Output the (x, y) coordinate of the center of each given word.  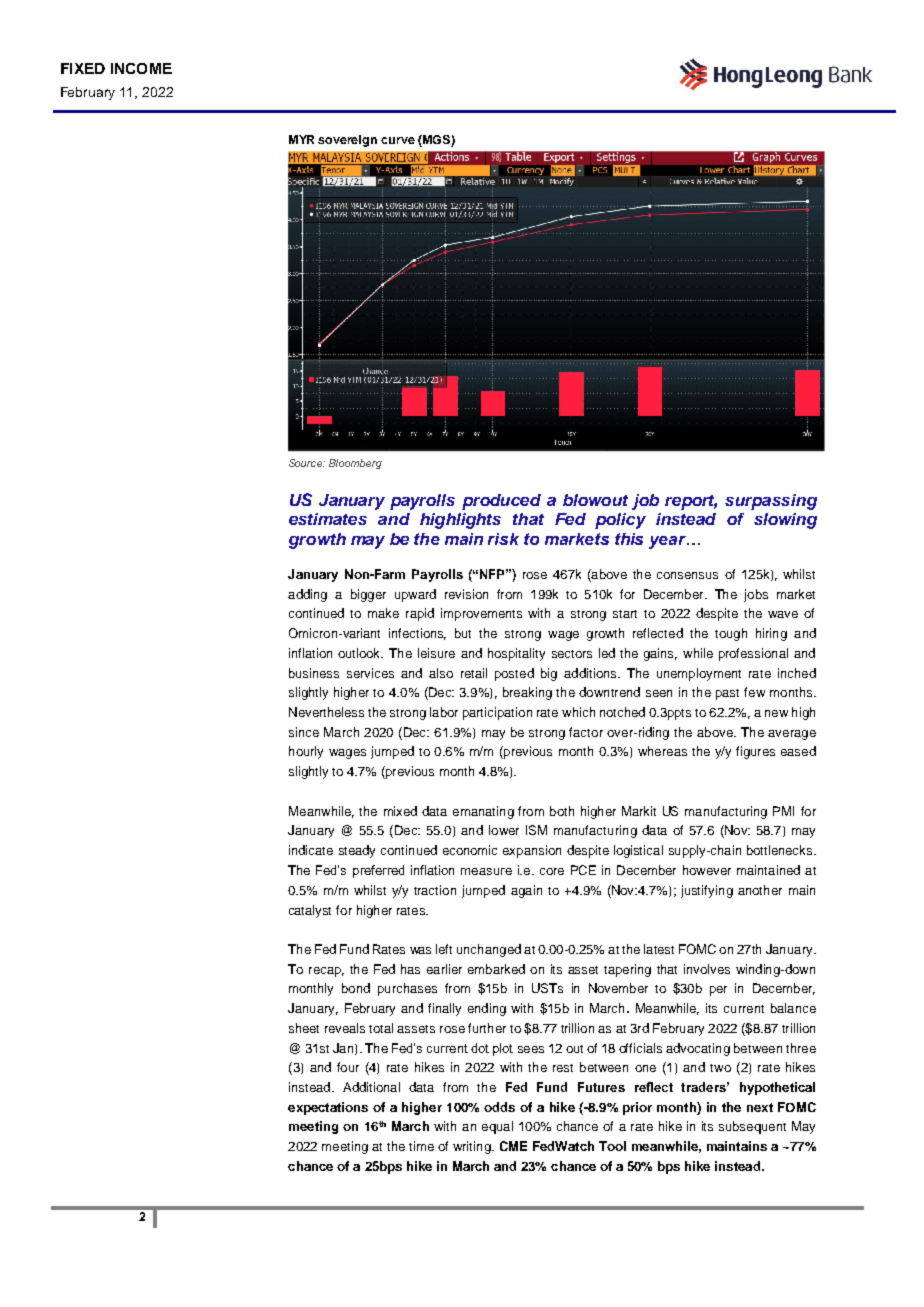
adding (307, 595)
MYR (301, 139)
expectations (328, 1108)
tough (731, 634)
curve (398, 140)
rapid (420, 614)
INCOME (141, 68)
